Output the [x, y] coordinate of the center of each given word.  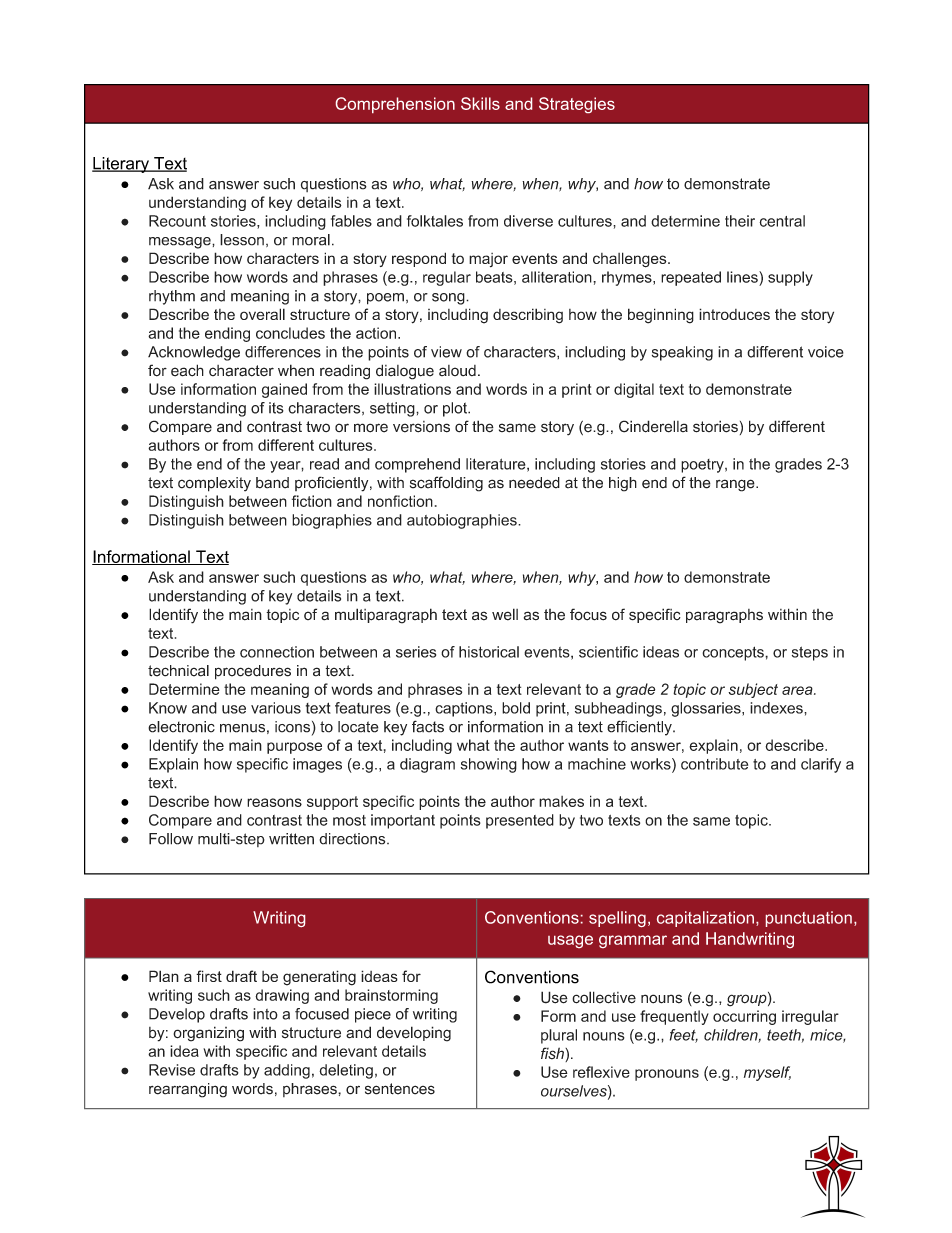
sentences [400, 1089]
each [187, 370]
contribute [714, 764]
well [505, 614]
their [740, 221]
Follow [171, 839]
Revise [172, 1070]
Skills [480, 103]
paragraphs [724, 616]
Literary [121, 165]
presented [520, 821]
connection [277, 652]
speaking [682, 353]
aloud [457, 370]
